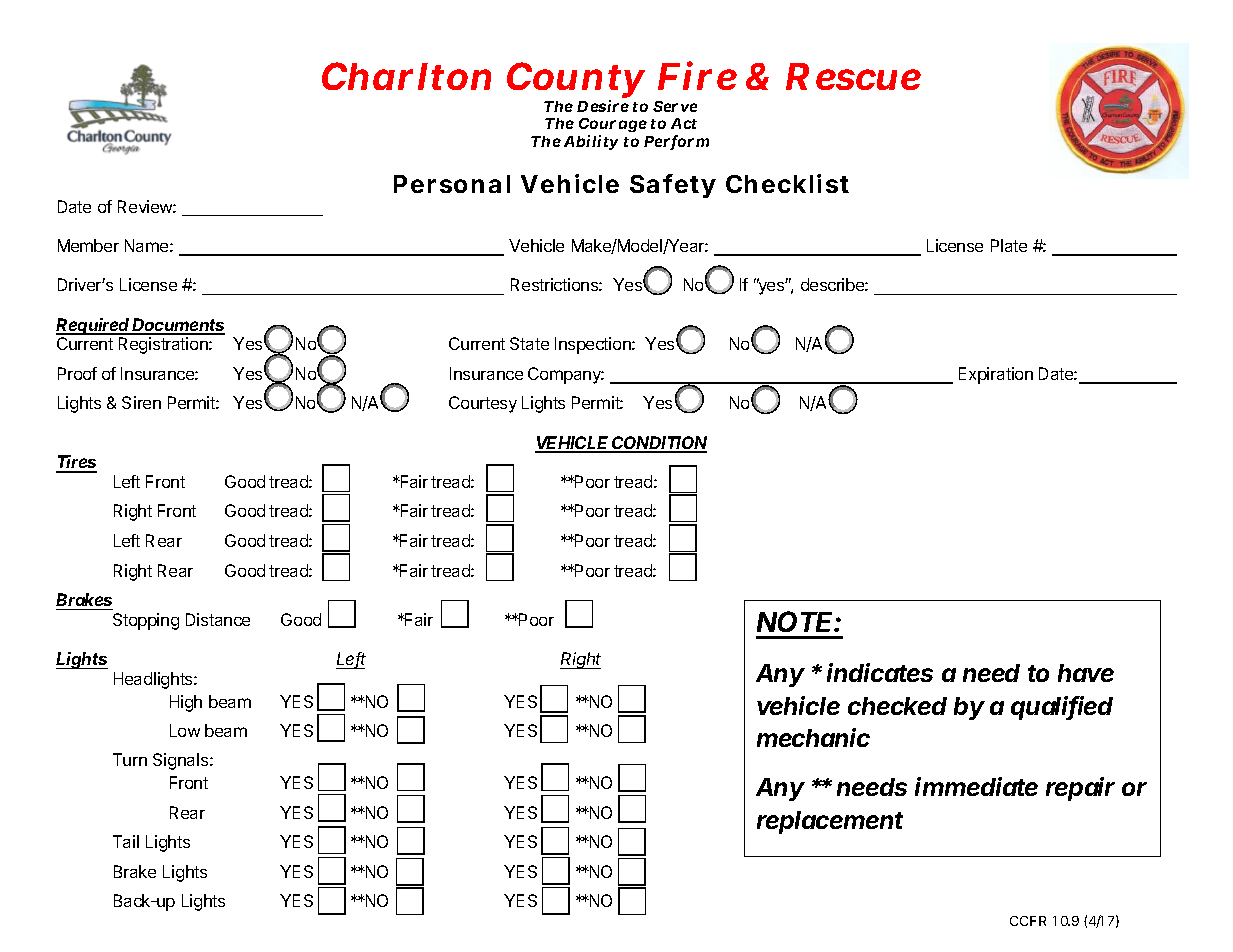 The height and width of the document is (952, 1233). What do you see at coordinates (853, 76) in the document?
I see `Rescue` at bounding box center [853, 76].
